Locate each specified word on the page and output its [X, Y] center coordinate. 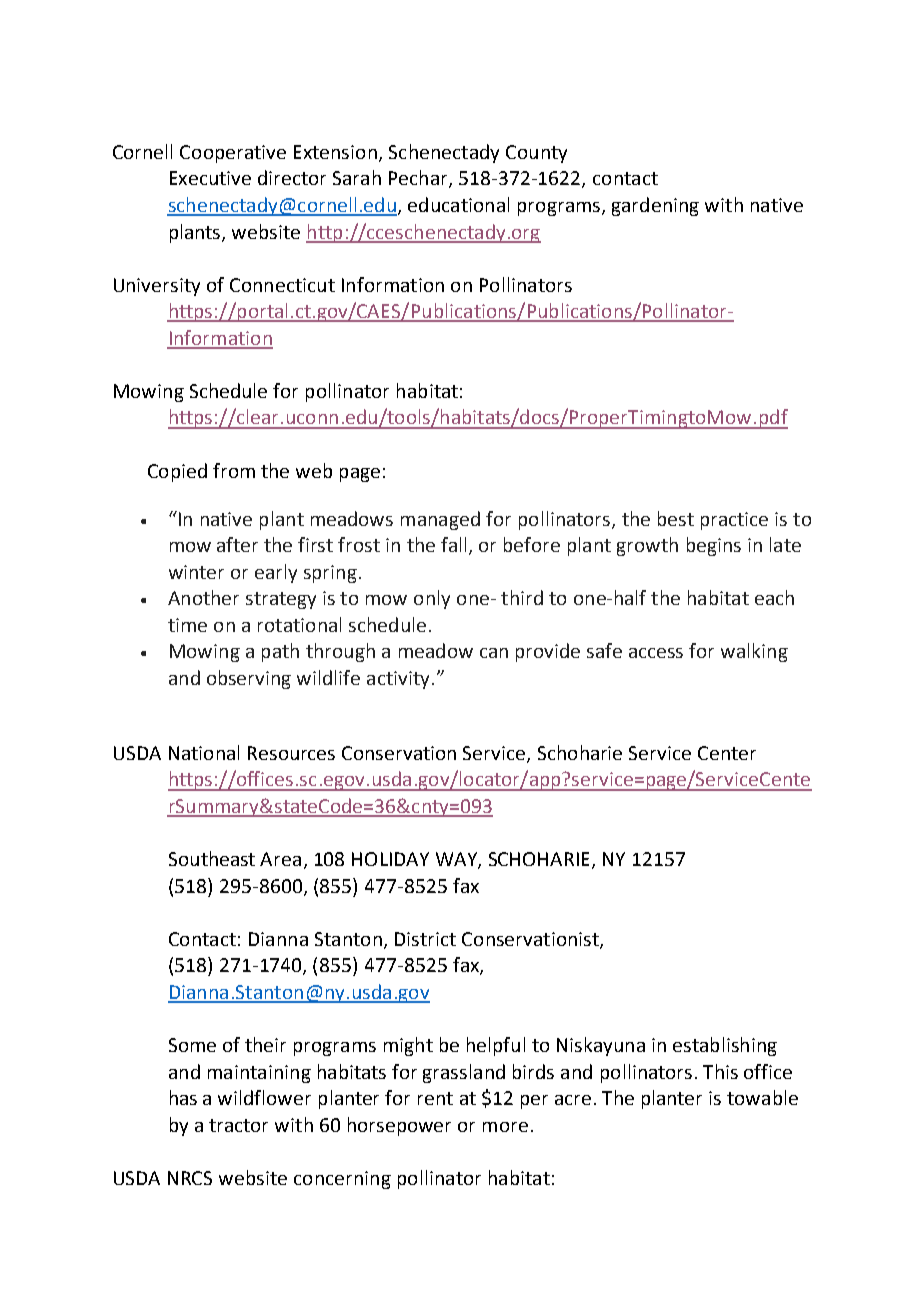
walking [754, 652]
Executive [210, 178]
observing [249, 679]
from [234, 470]
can [494, 653]
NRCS [190, 1178]
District [425, 939]
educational [458, 204]
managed [440, 520]
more [505, 1127]
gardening [655, 206]
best [676, 518]
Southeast [212, 858]
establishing [725, 1046]
